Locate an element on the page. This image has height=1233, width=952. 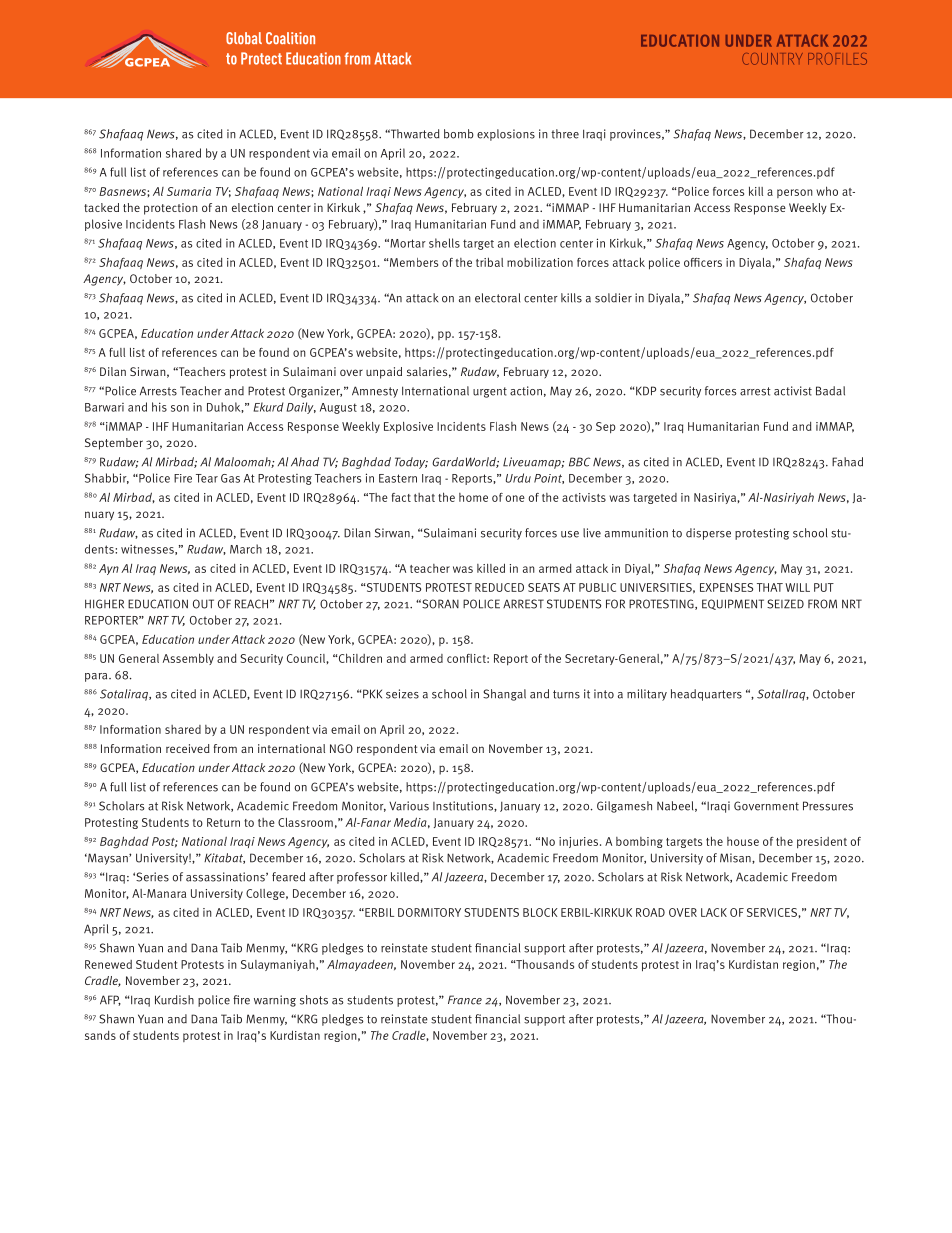
KDP is located at coordinates (646, 391).
